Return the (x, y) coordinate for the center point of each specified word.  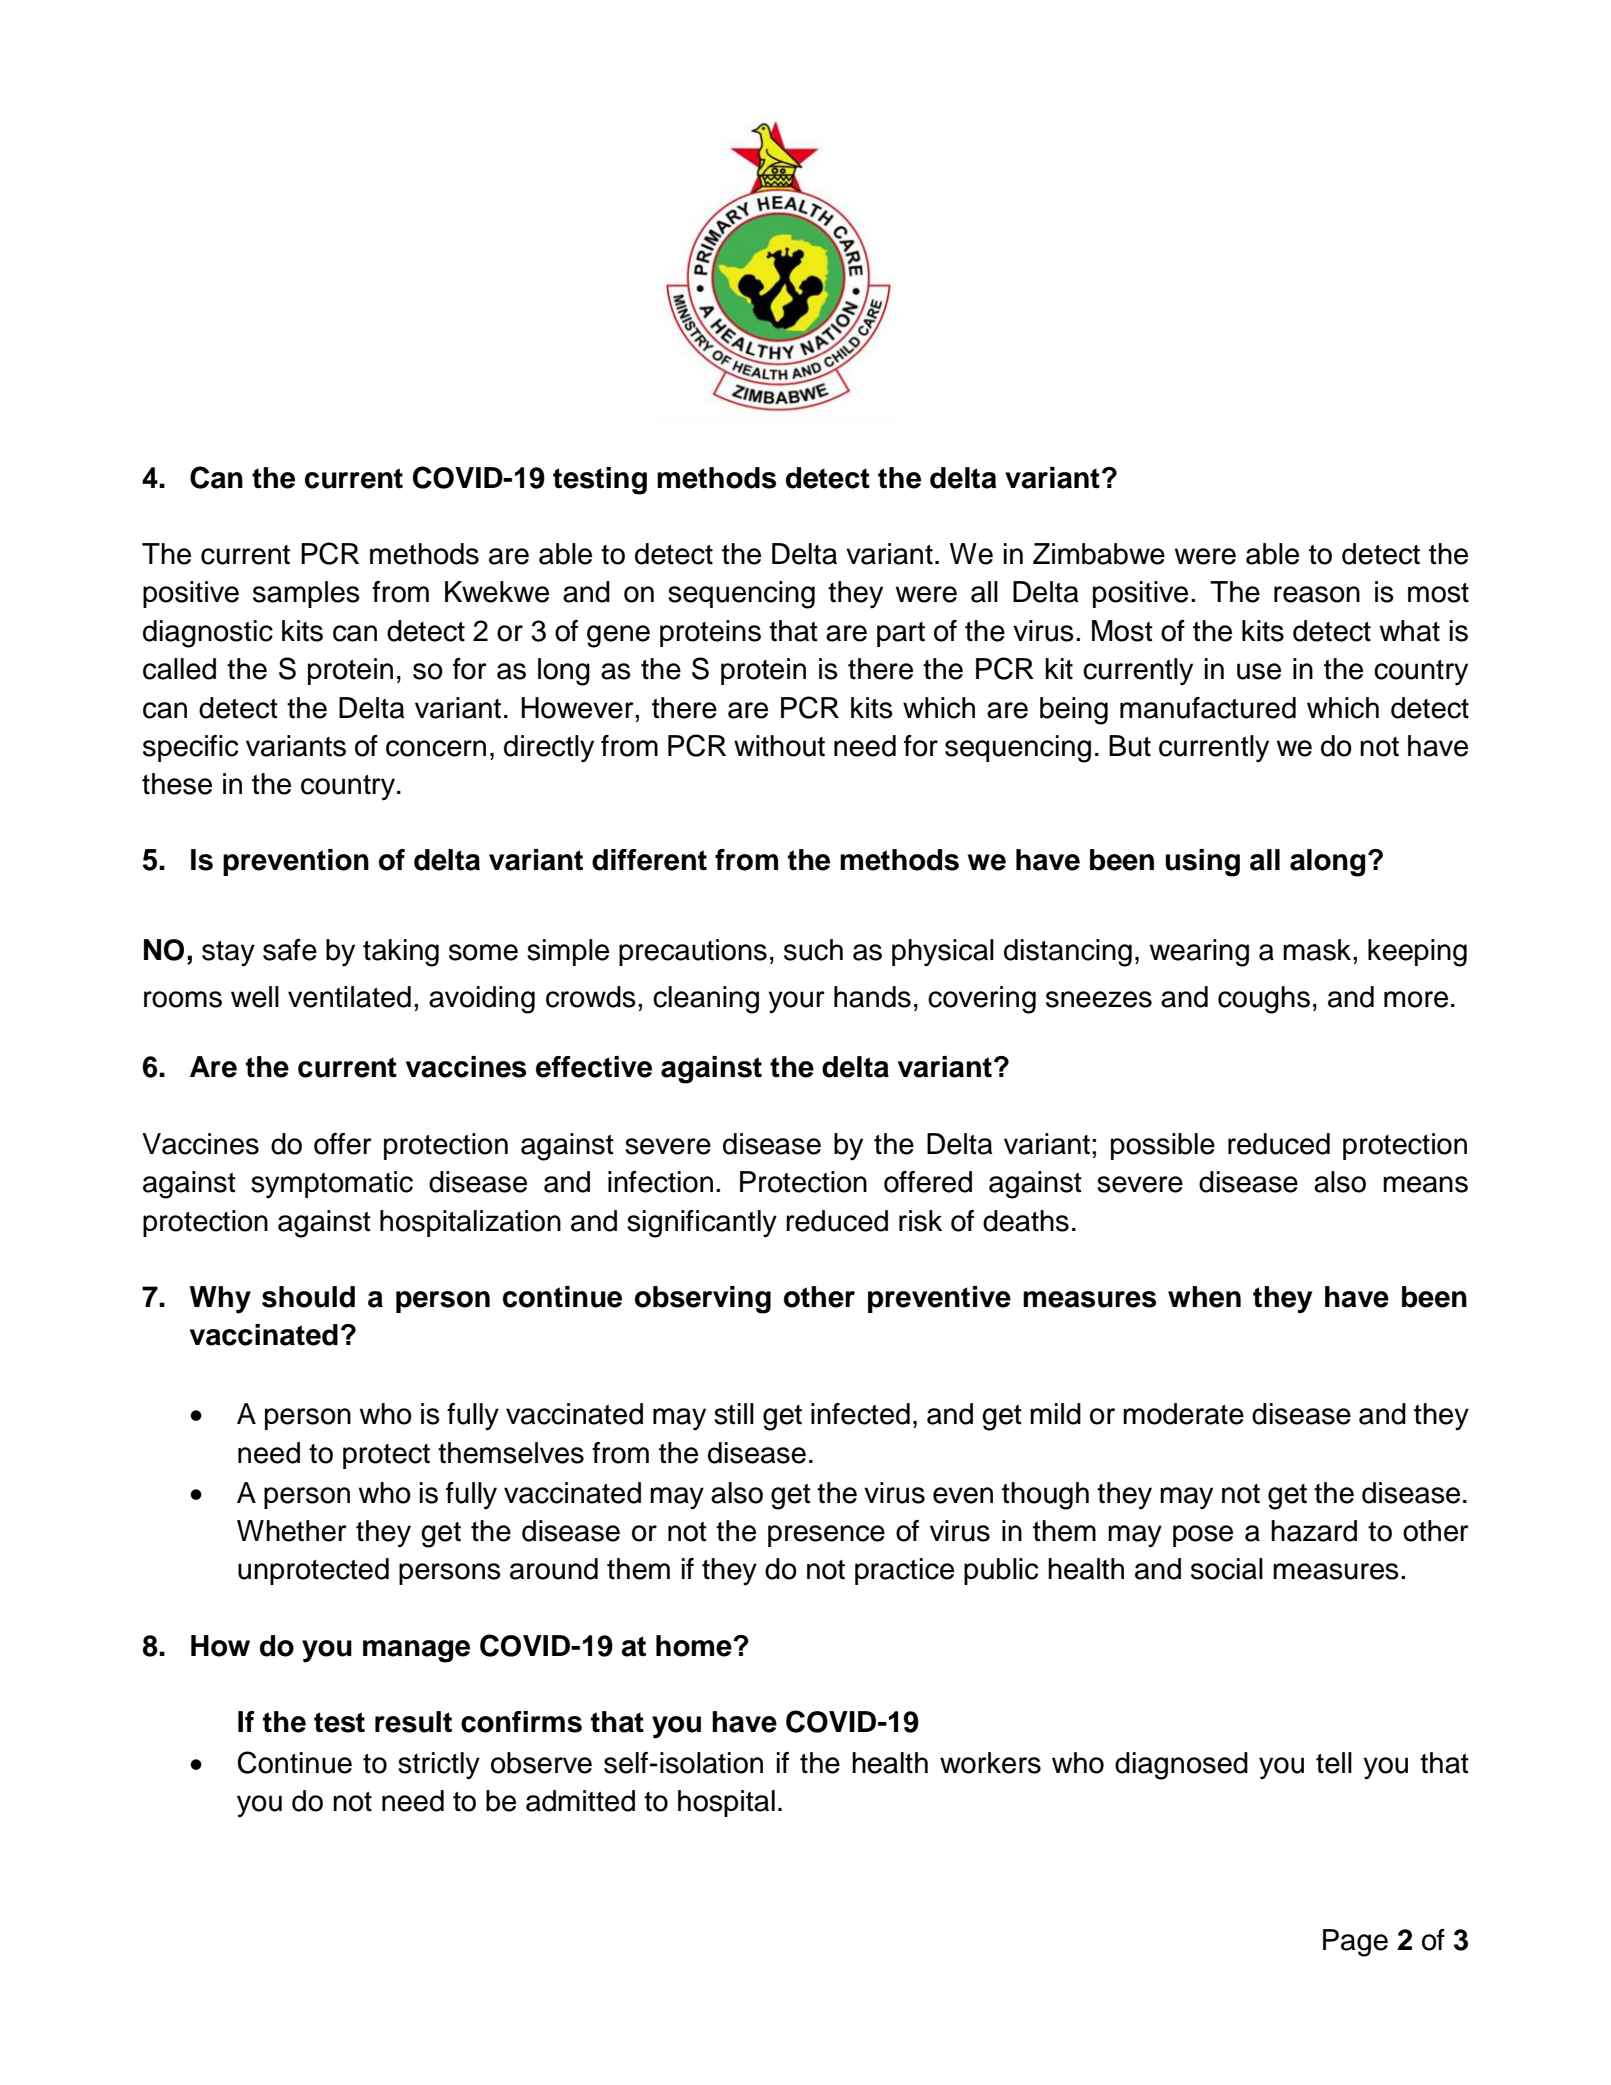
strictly (439, 1765)
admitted (580, 1801)
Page (1355, 1943)
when (1204, 1297)
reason (1317, 594)
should (308, 1297)
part (901, 634)
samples (306, 594)
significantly (702, 1224)
